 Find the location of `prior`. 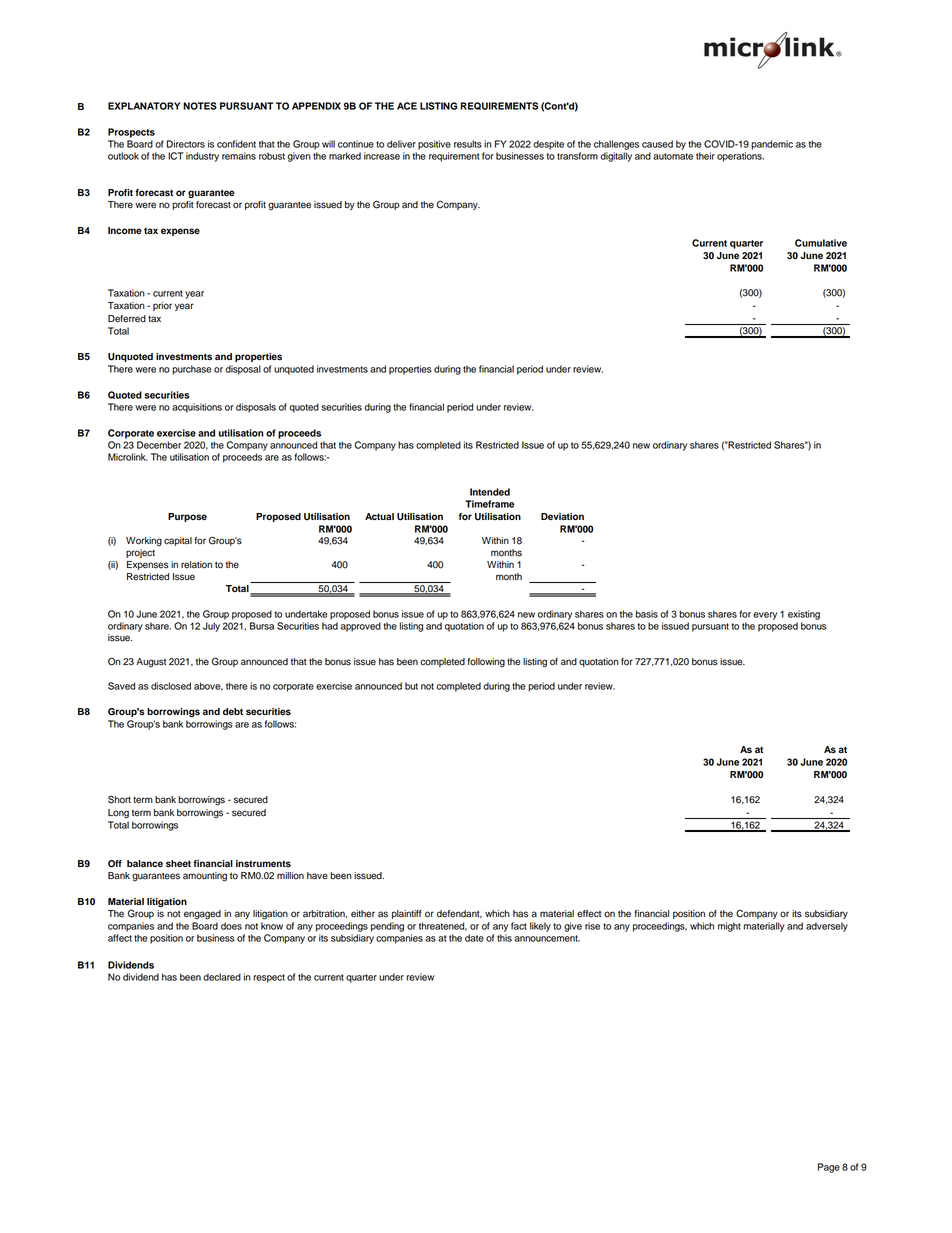

prior is located at coordinates (162, 306).
